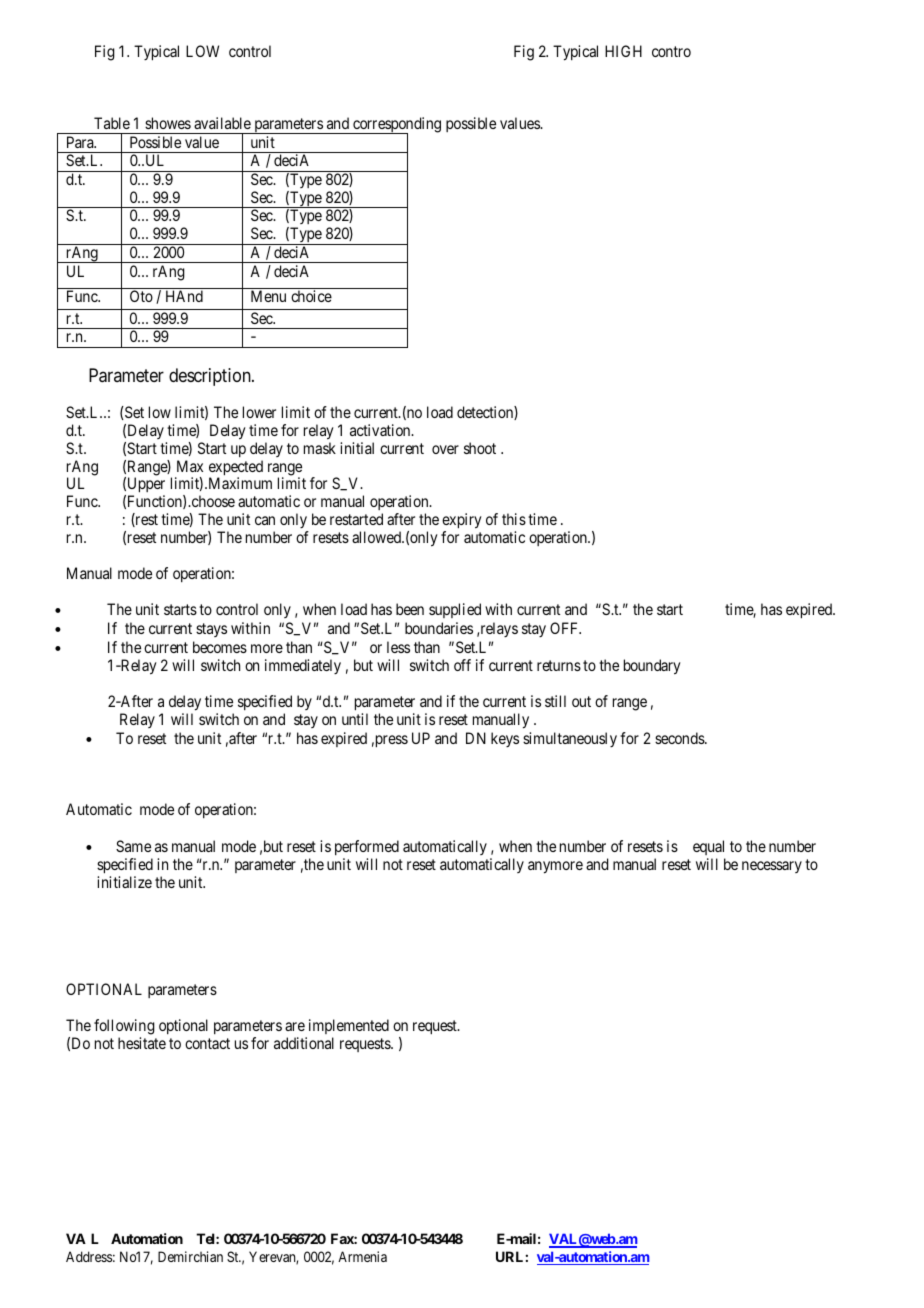 The height and width of the image is (1308, 924). What do you see at coordinates (652, 667) in the image?
I see `boundary` at bounding box center [652, 667].
